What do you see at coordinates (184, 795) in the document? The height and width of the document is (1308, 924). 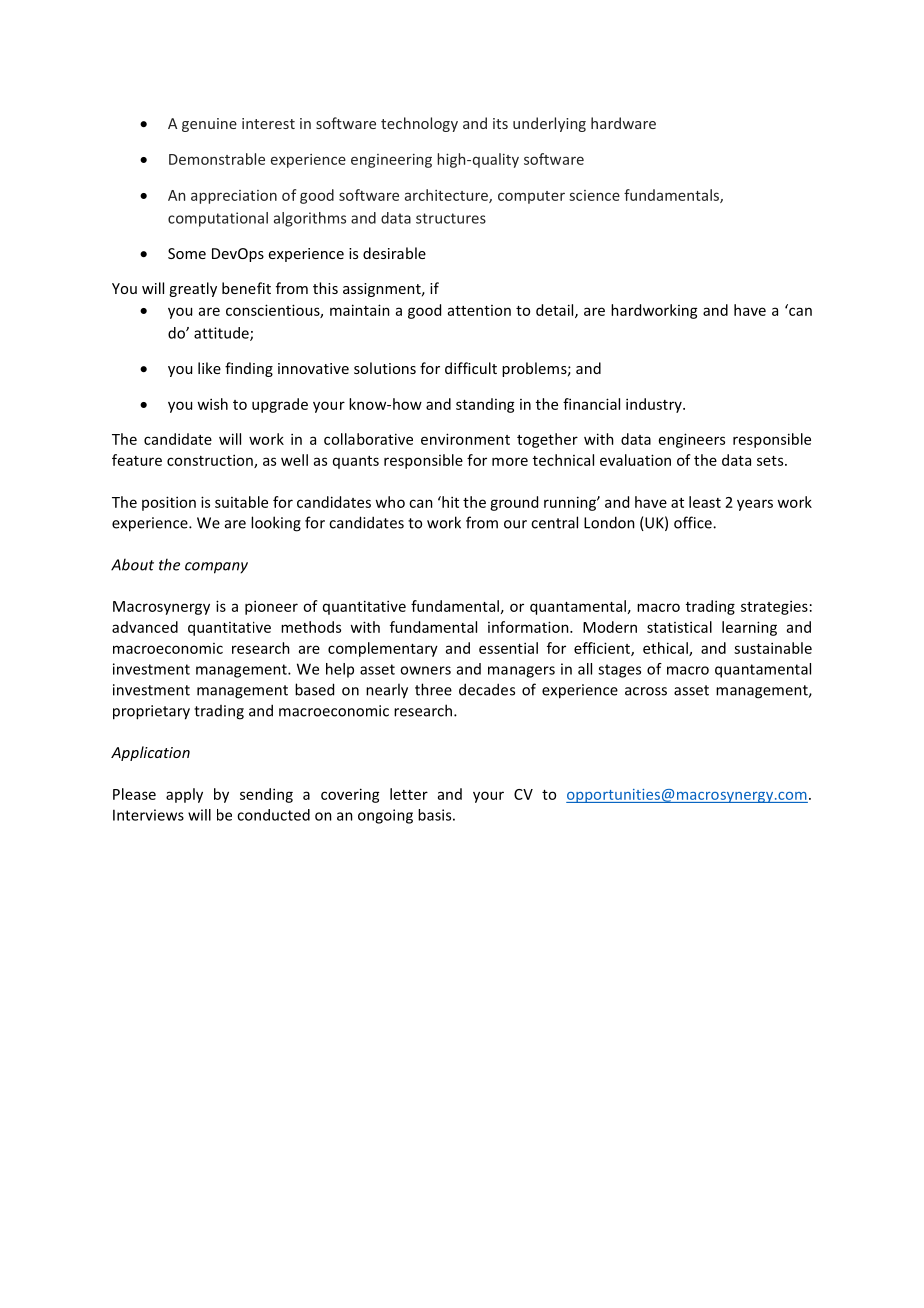 I see `apply` at bounding box center [184, 795].
